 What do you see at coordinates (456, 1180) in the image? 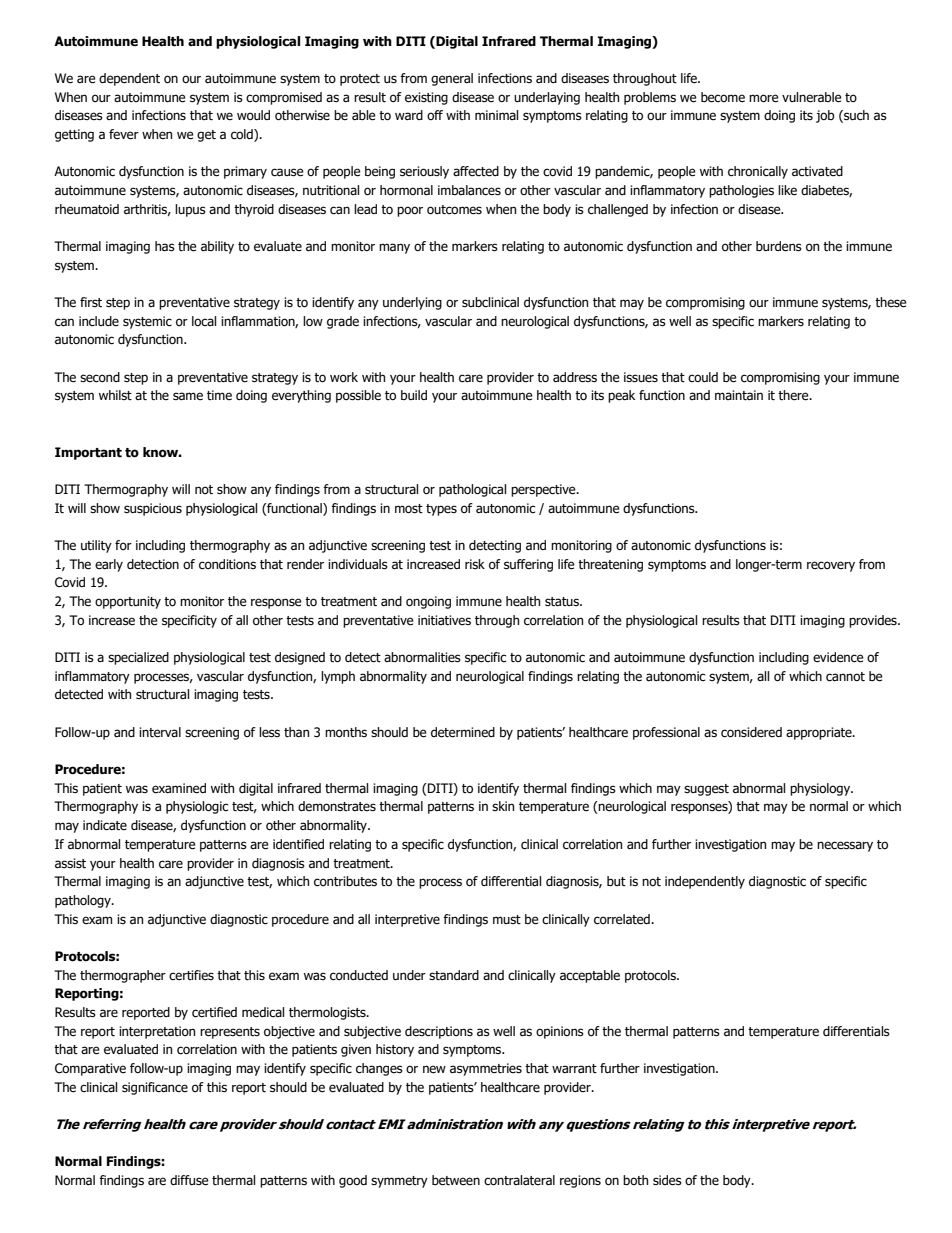
I see `between` at bounding box center [456, 1180].
